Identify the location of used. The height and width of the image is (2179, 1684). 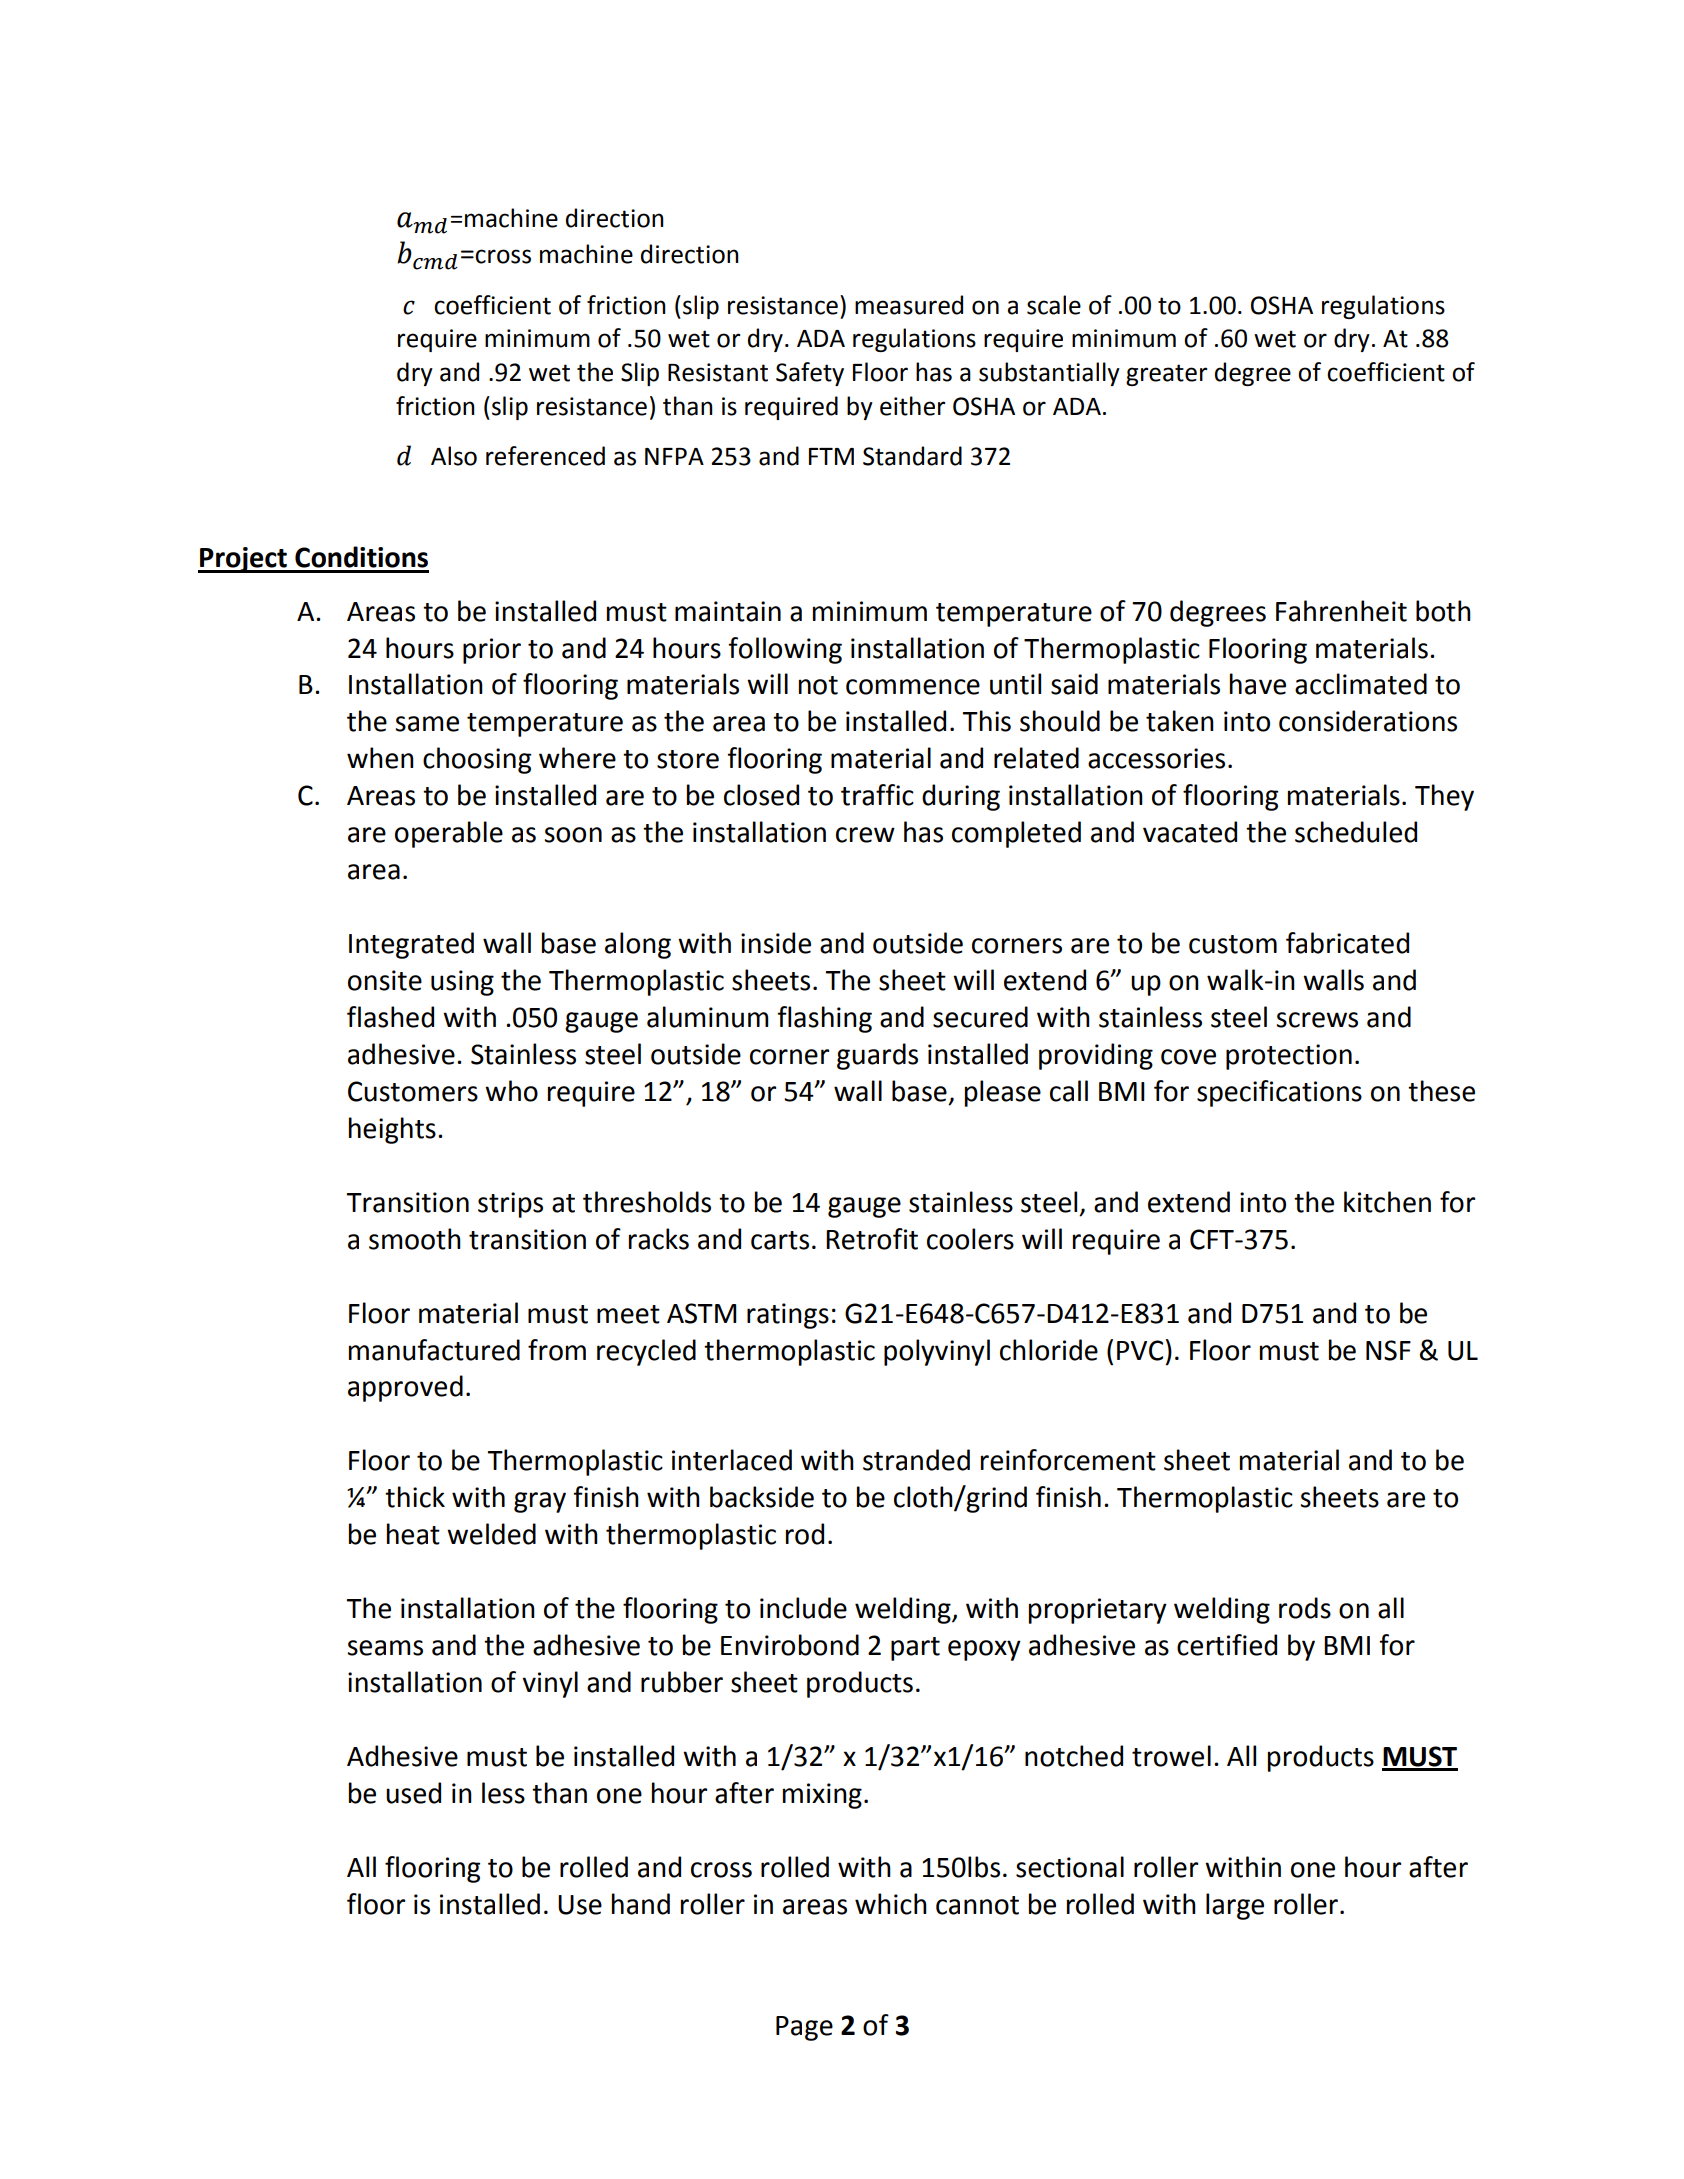
(413, 1793).
